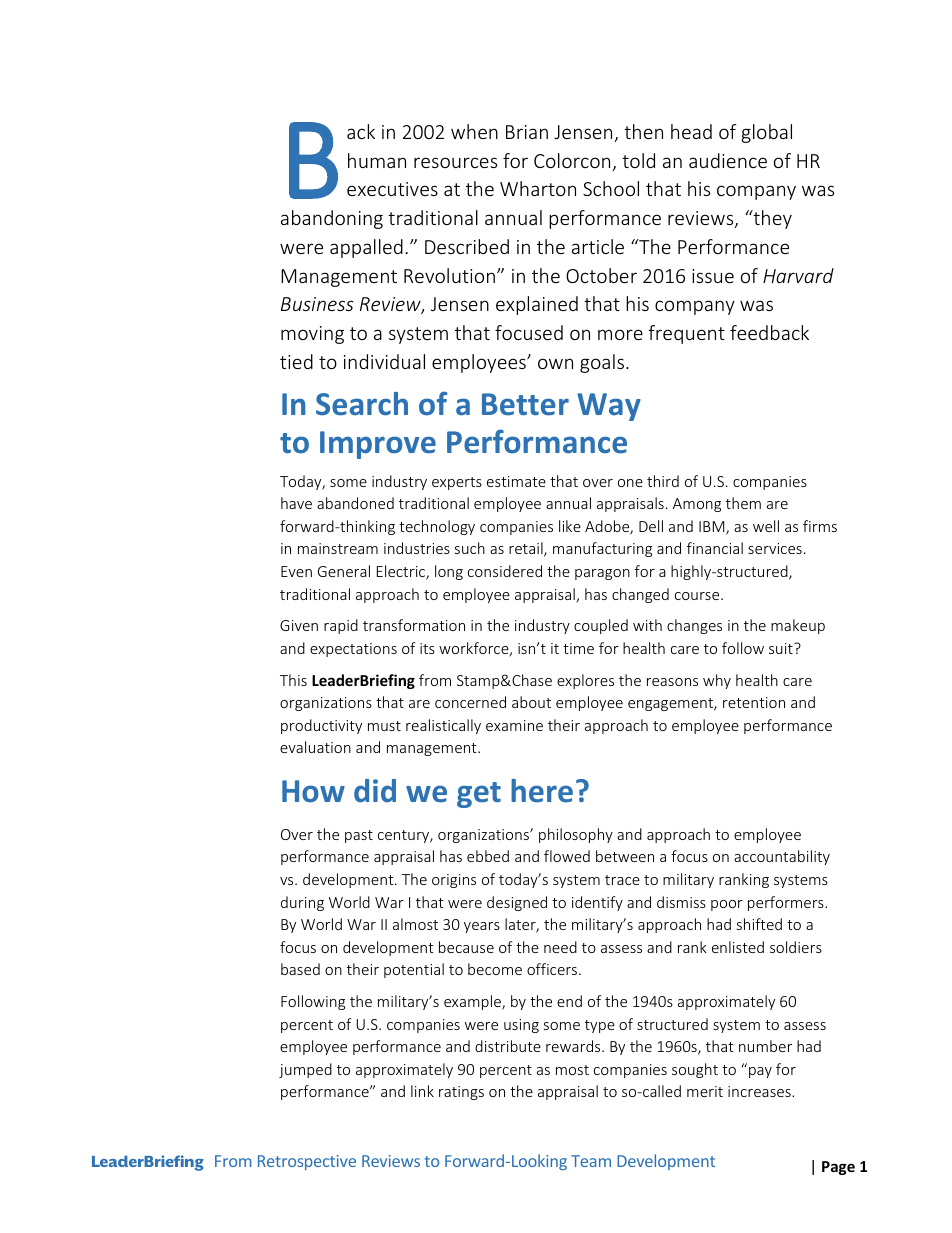 The width and height of the image is (952, 1233). I want to click on human, so click(377, 160).
